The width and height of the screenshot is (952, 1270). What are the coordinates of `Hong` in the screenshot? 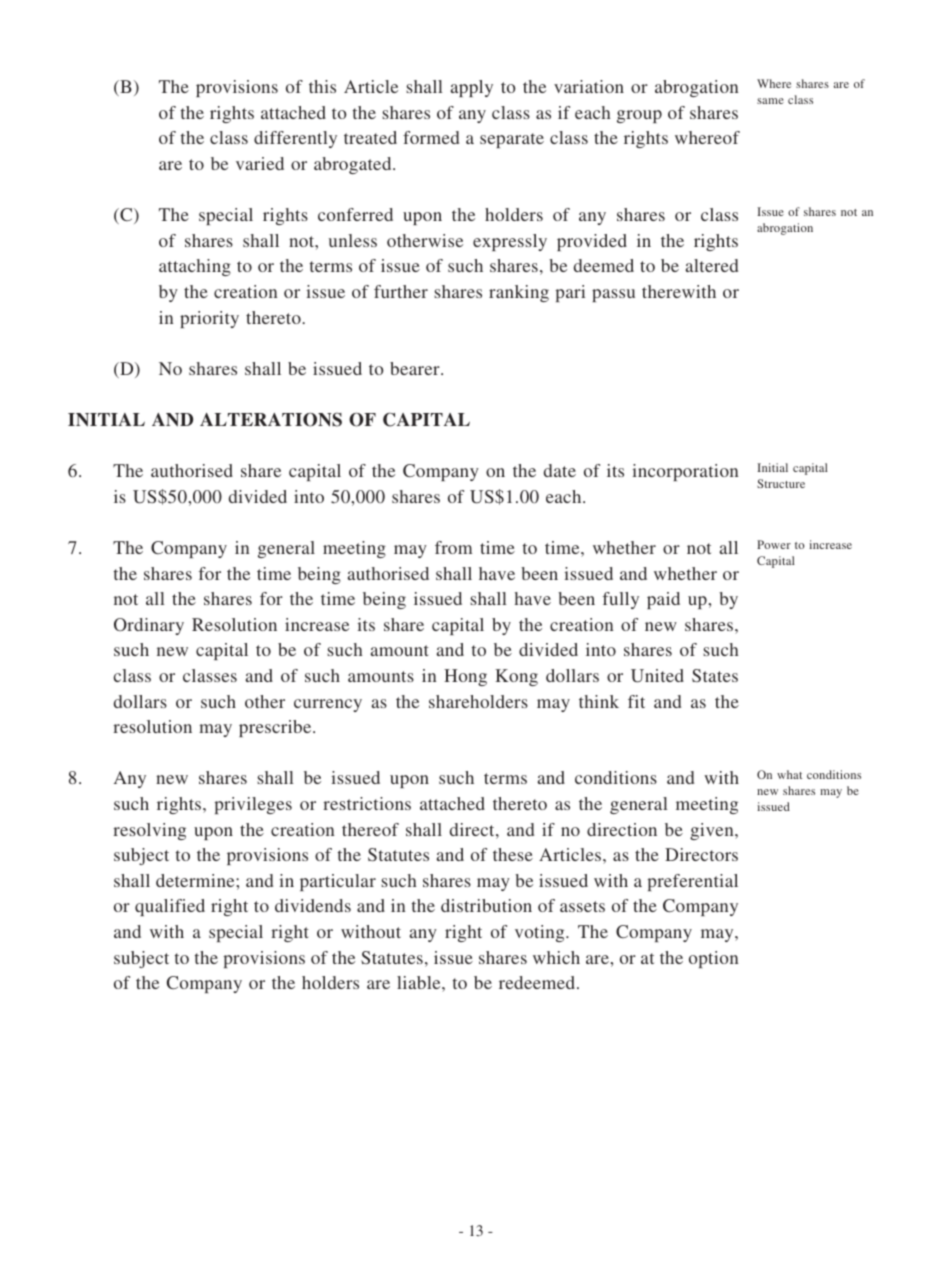 It's located at (465, 677).
